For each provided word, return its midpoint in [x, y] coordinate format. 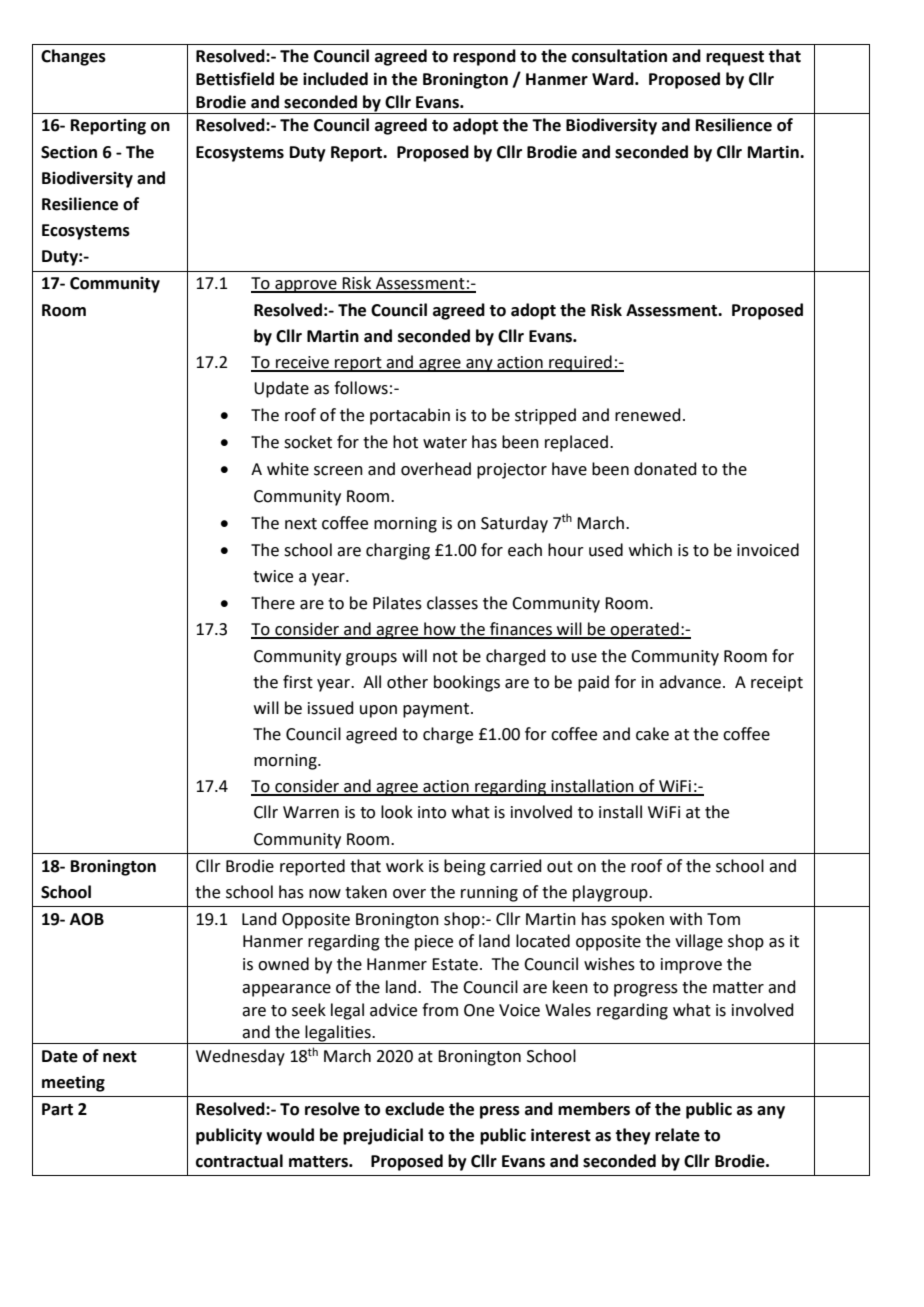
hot [405, 442]
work [405, 866]
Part [57, 1109]
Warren [311, 812]
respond [484, 57]
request [735, 58]
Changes [73, 57]
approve [306, 286]
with [686, 919]
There [273, 603]
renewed [648, 415]
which [650, 550]
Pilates [397, 603]
